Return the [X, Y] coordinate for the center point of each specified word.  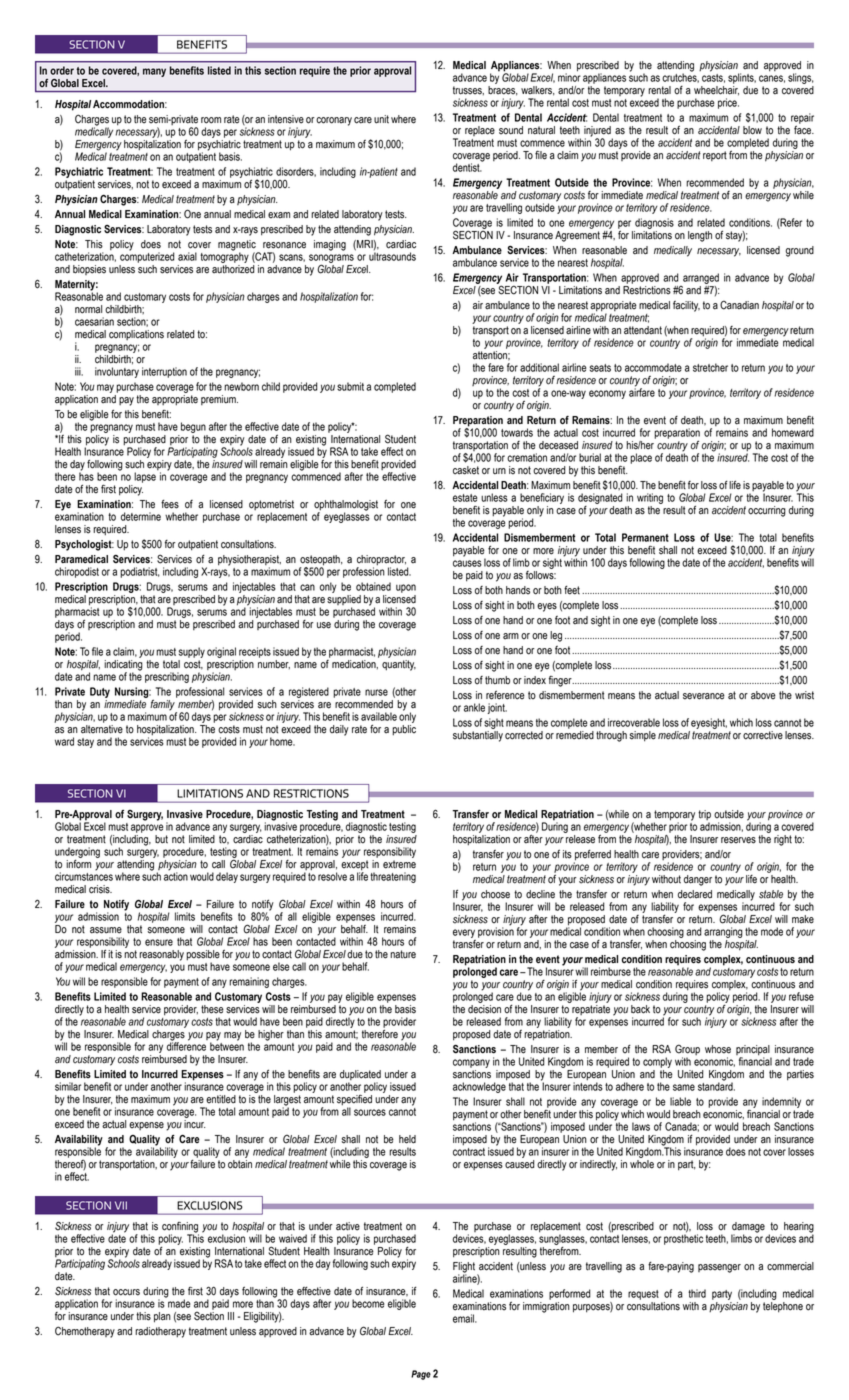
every [464, 933]
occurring [767, 511]
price [728, 103]
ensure [159, 942]
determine [141, 516]
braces [502, 91]
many [154, 72]
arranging [723, 932]
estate [465, 498]
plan [162, 1317]
